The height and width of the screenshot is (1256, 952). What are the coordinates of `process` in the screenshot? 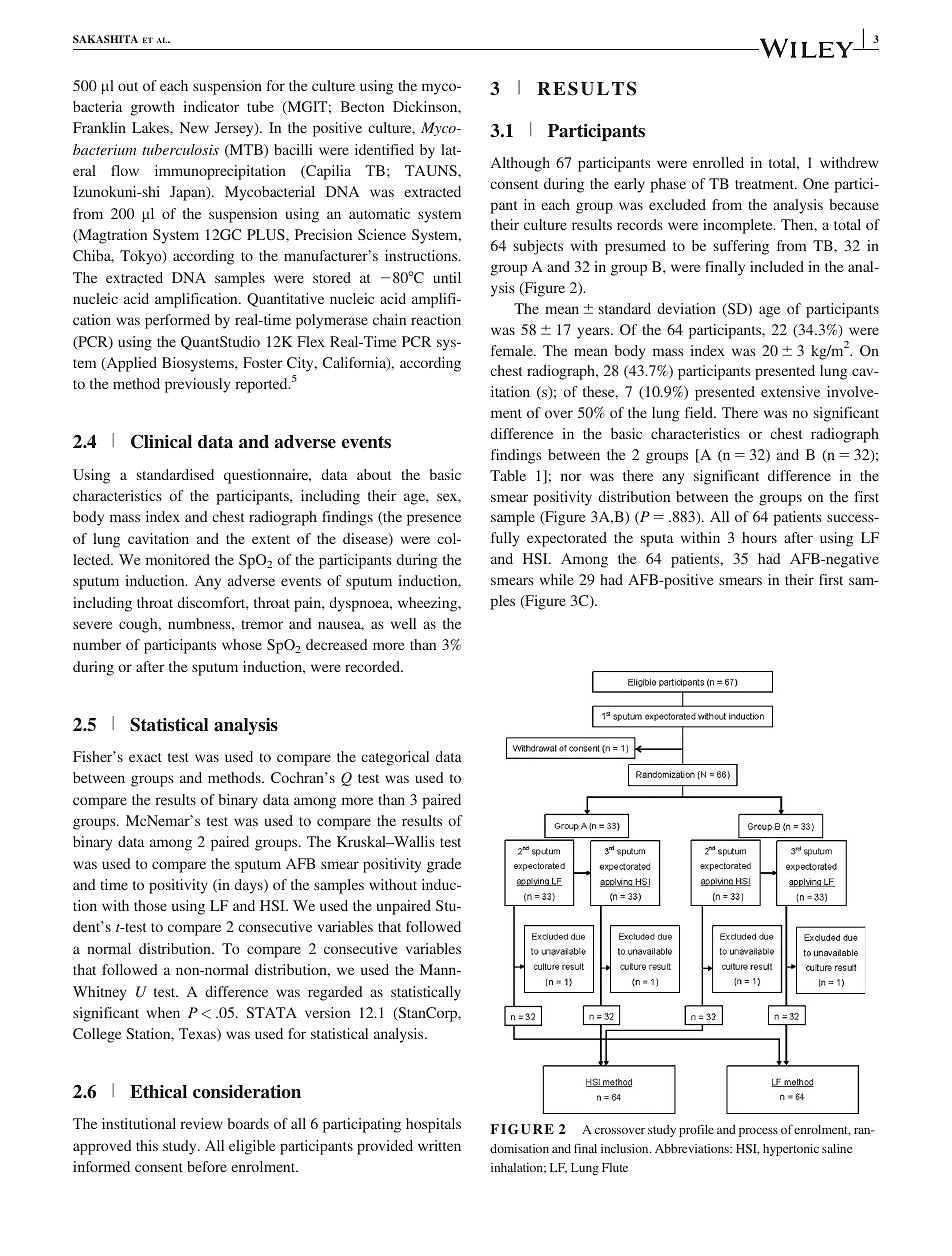 It's located at (758, 1132).
